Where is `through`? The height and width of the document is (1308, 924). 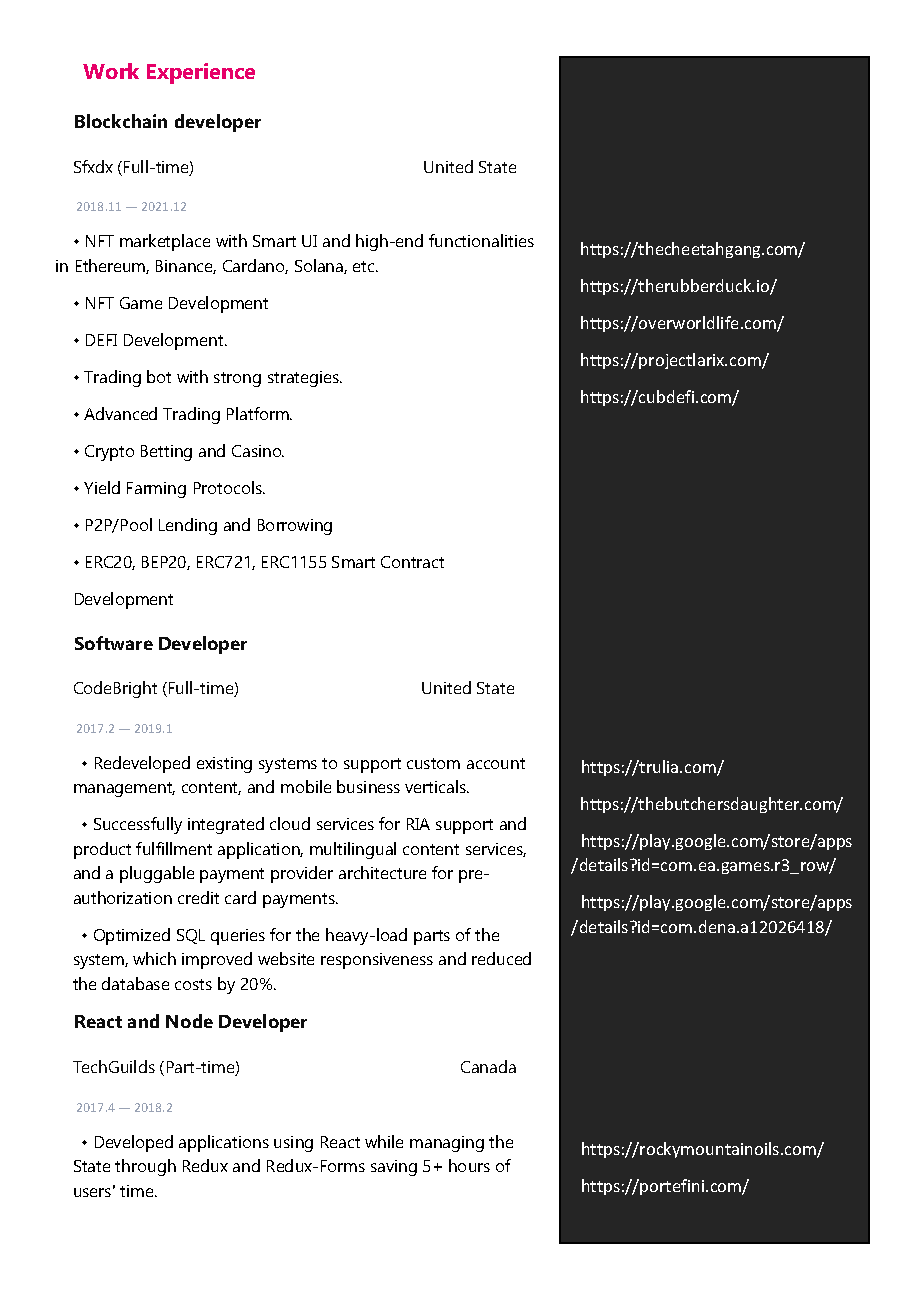 through is located at coordinates (145, 1167).
